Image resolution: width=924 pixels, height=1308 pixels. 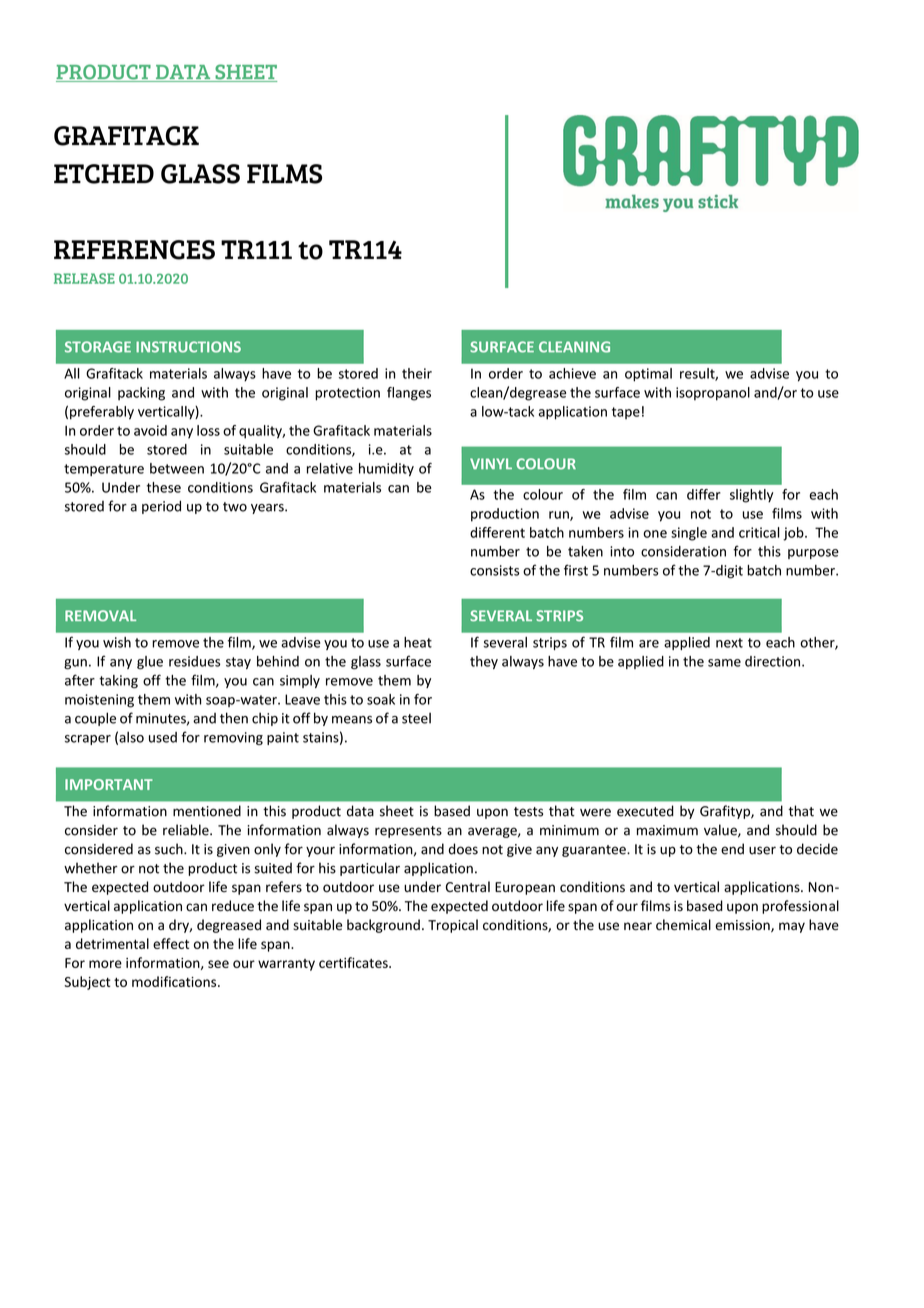 What do you see at coordinates (648, 375) in the screenshot?
I see `optimal` at bounding box center [648, 375].
